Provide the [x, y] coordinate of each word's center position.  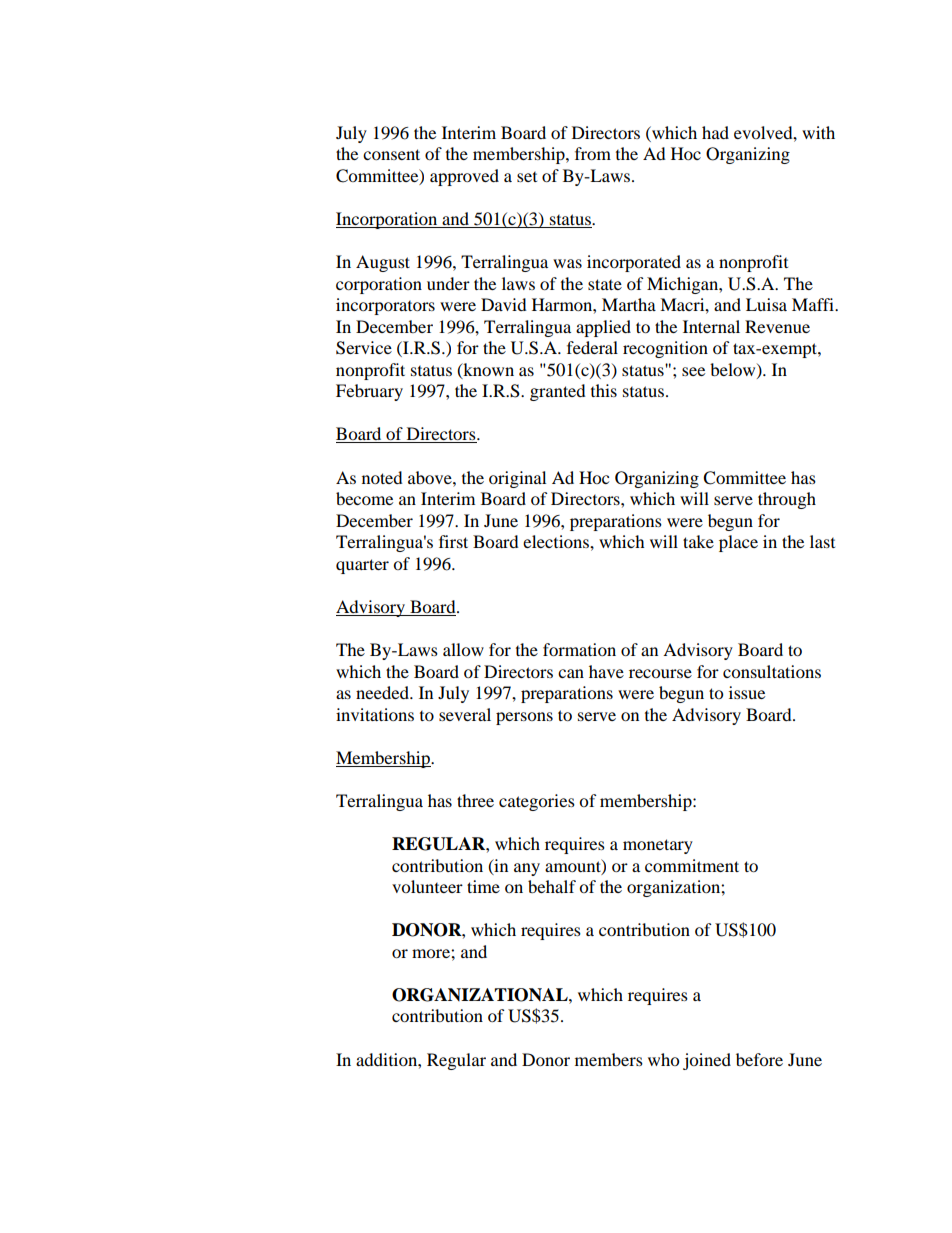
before [759, 1059]
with [818, 132]
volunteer [427, 886]
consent [391, 154]
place [738, 543]
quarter [362, 566]
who [663, 1059]
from [593, 153]
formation [579, 649]
